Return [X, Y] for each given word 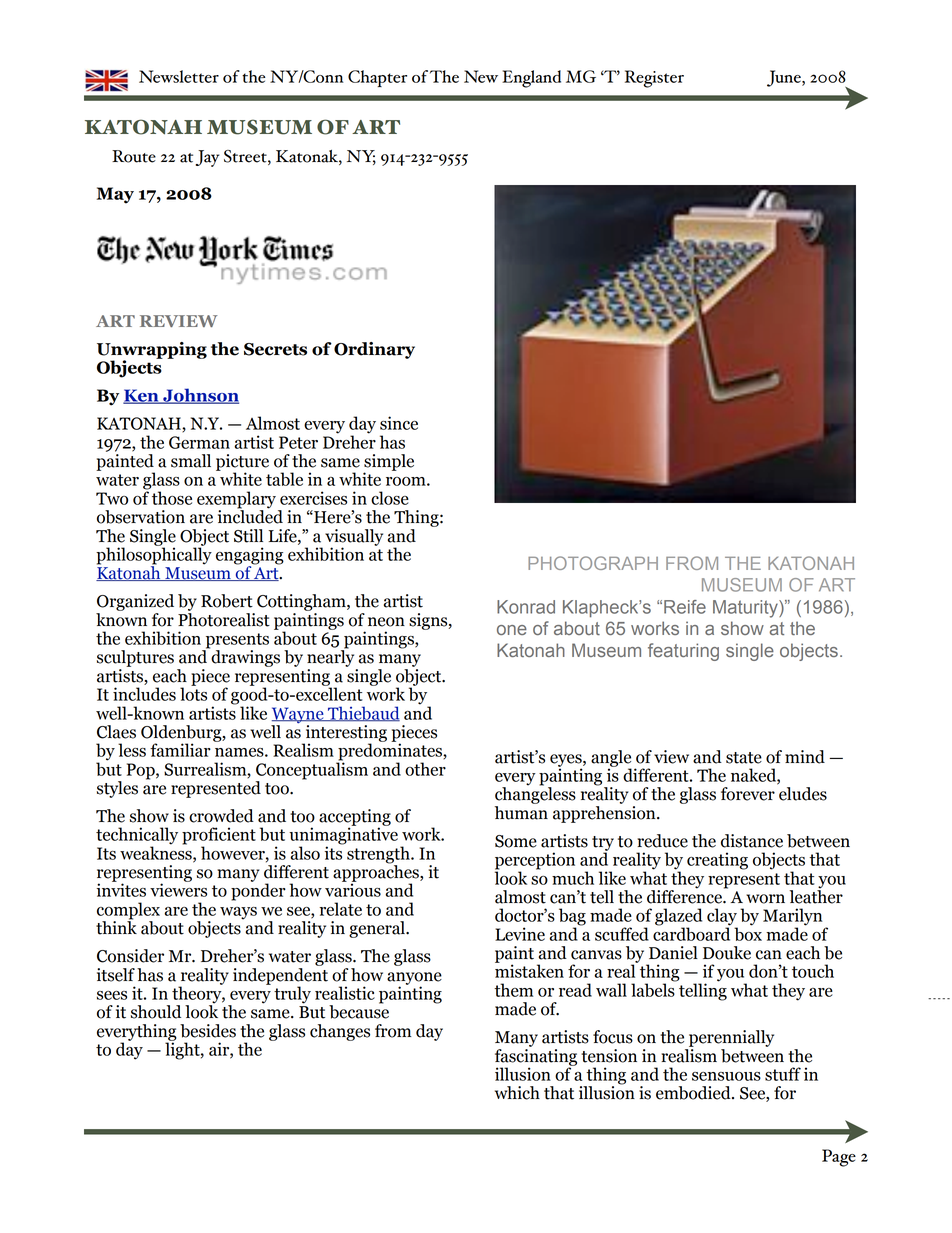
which [517, 1093]
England [531, 79]
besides [208, 1031]
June [785, 78]
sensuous [726, 1076]
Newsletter [179, 76]
